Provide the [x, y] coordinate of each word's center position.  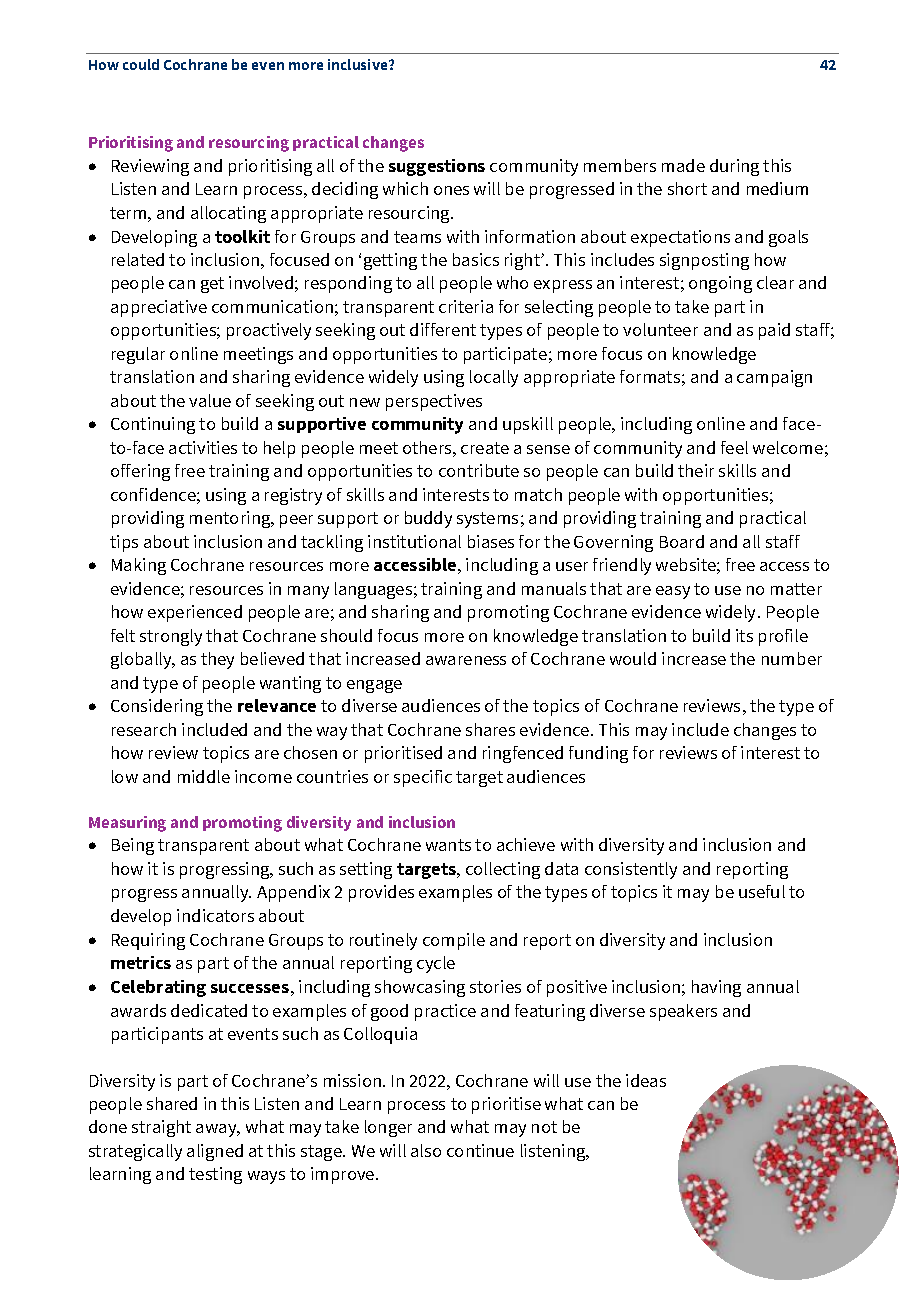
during [734, 167]
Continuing [153, 425]
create [485, 448]
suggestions [437, 167]
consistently [631, 870]
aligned [215, 1152]
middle [204, 776]
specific [423, 778]
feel [734, 447]
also [426, 1150]
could [141, 64]
